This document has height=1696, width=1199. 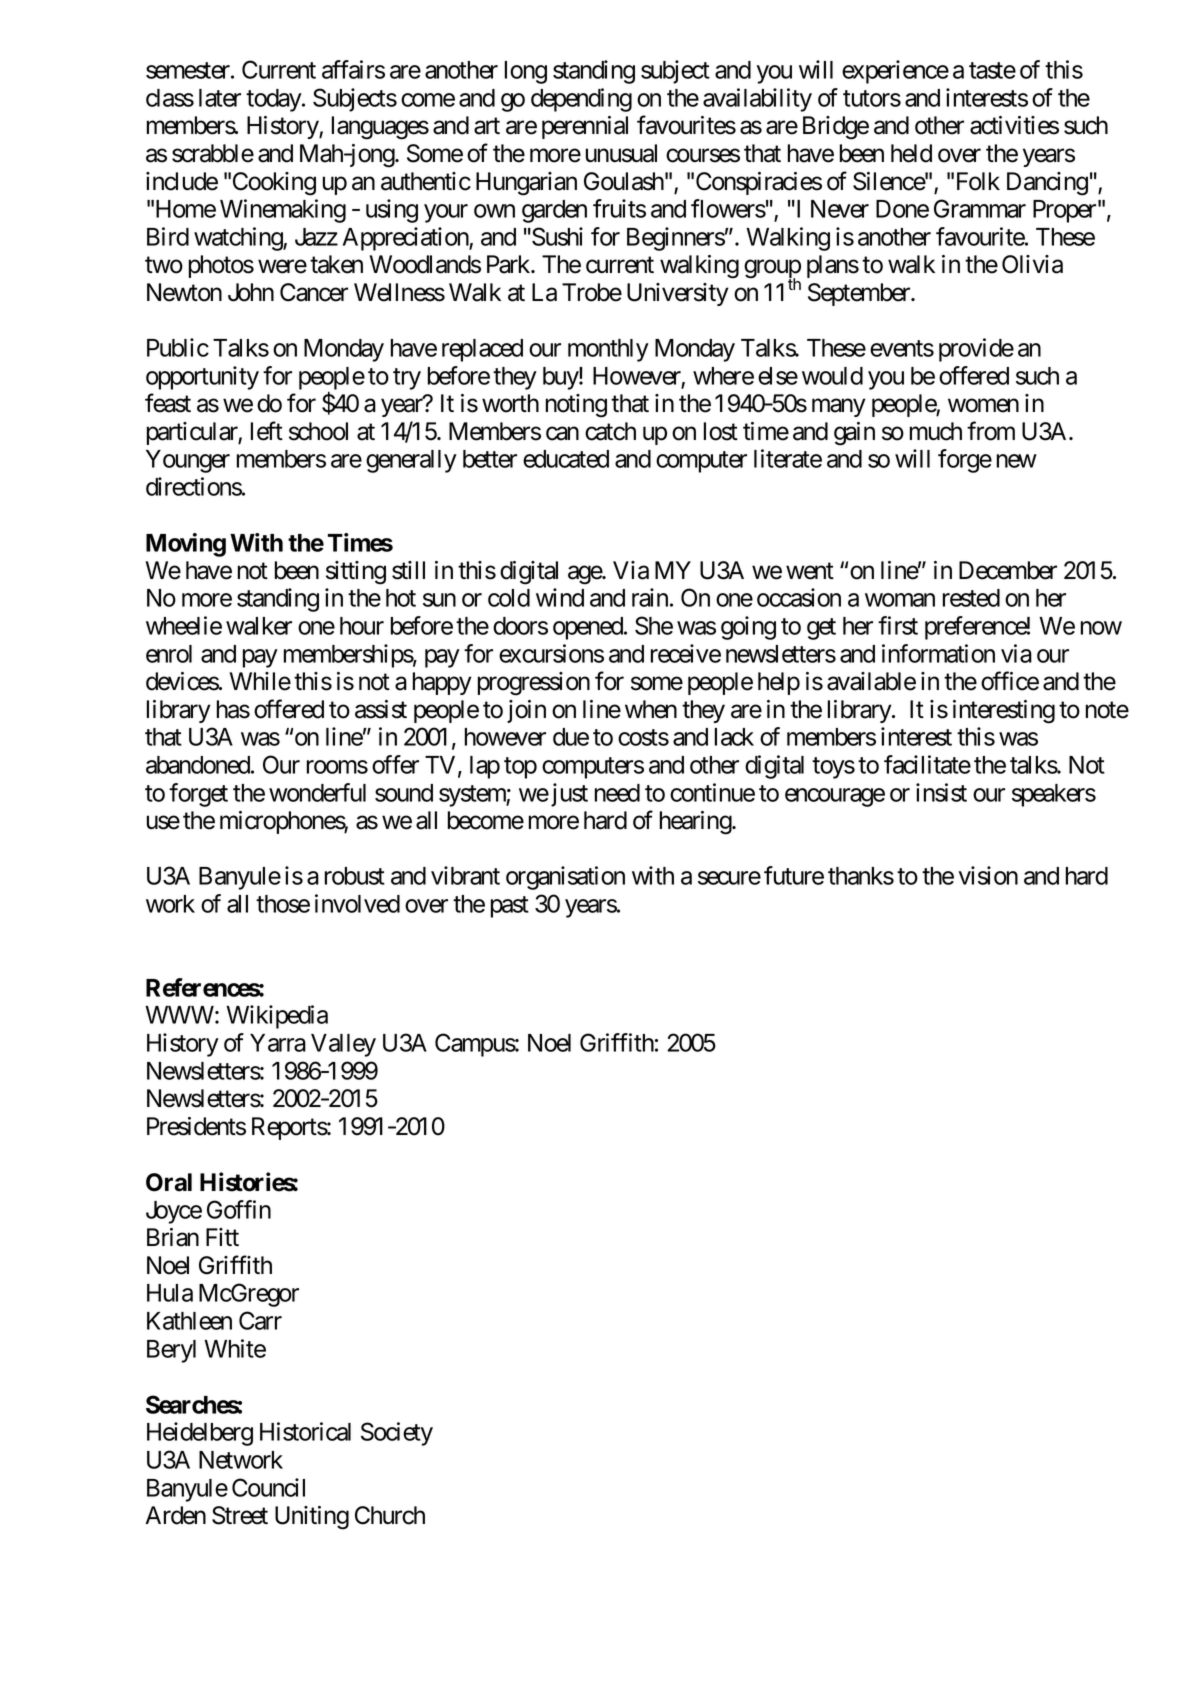 I want to click on Council, so click(x=268, y=1487).
